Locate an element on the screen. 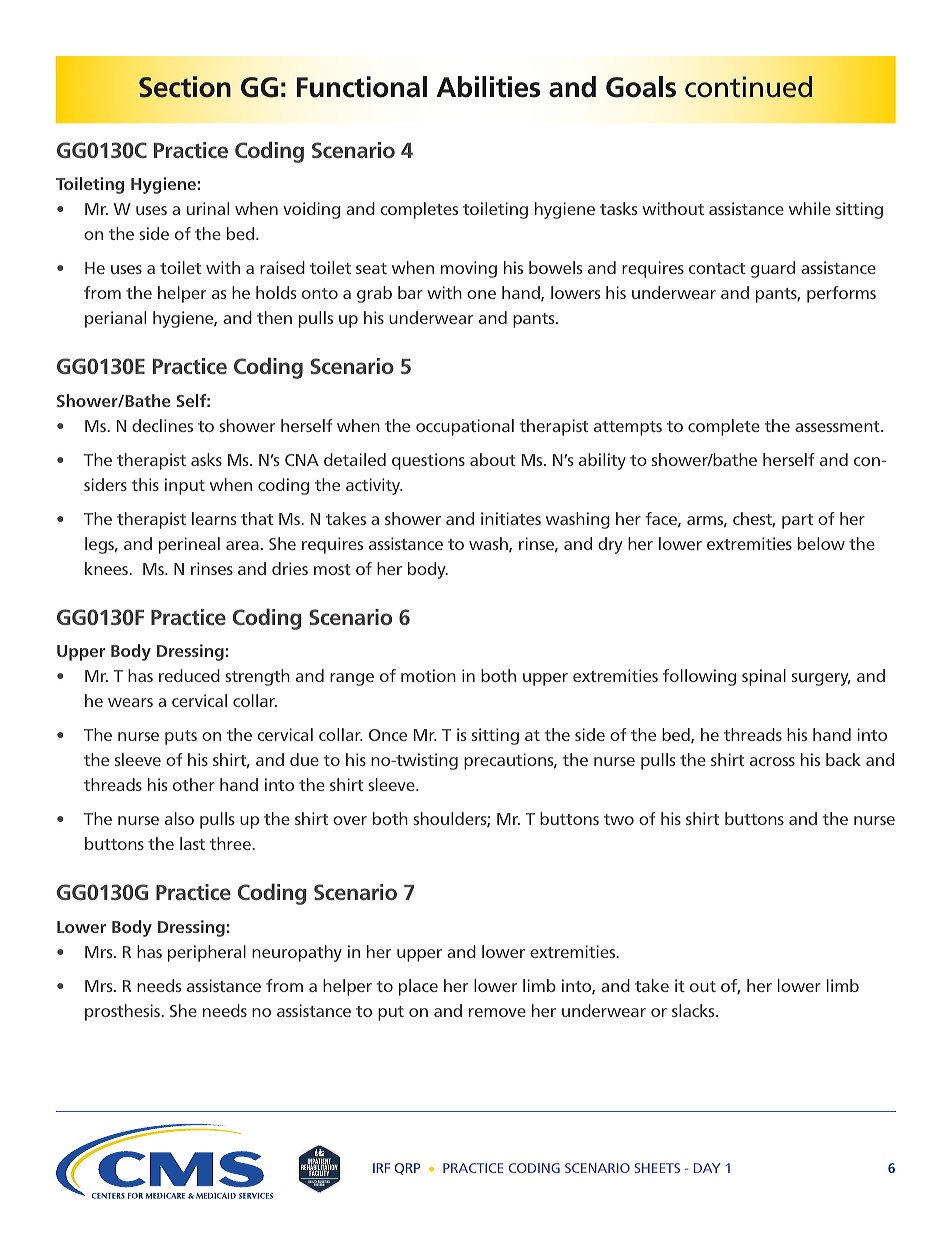  spinal is located at coordinates (764, 677).
